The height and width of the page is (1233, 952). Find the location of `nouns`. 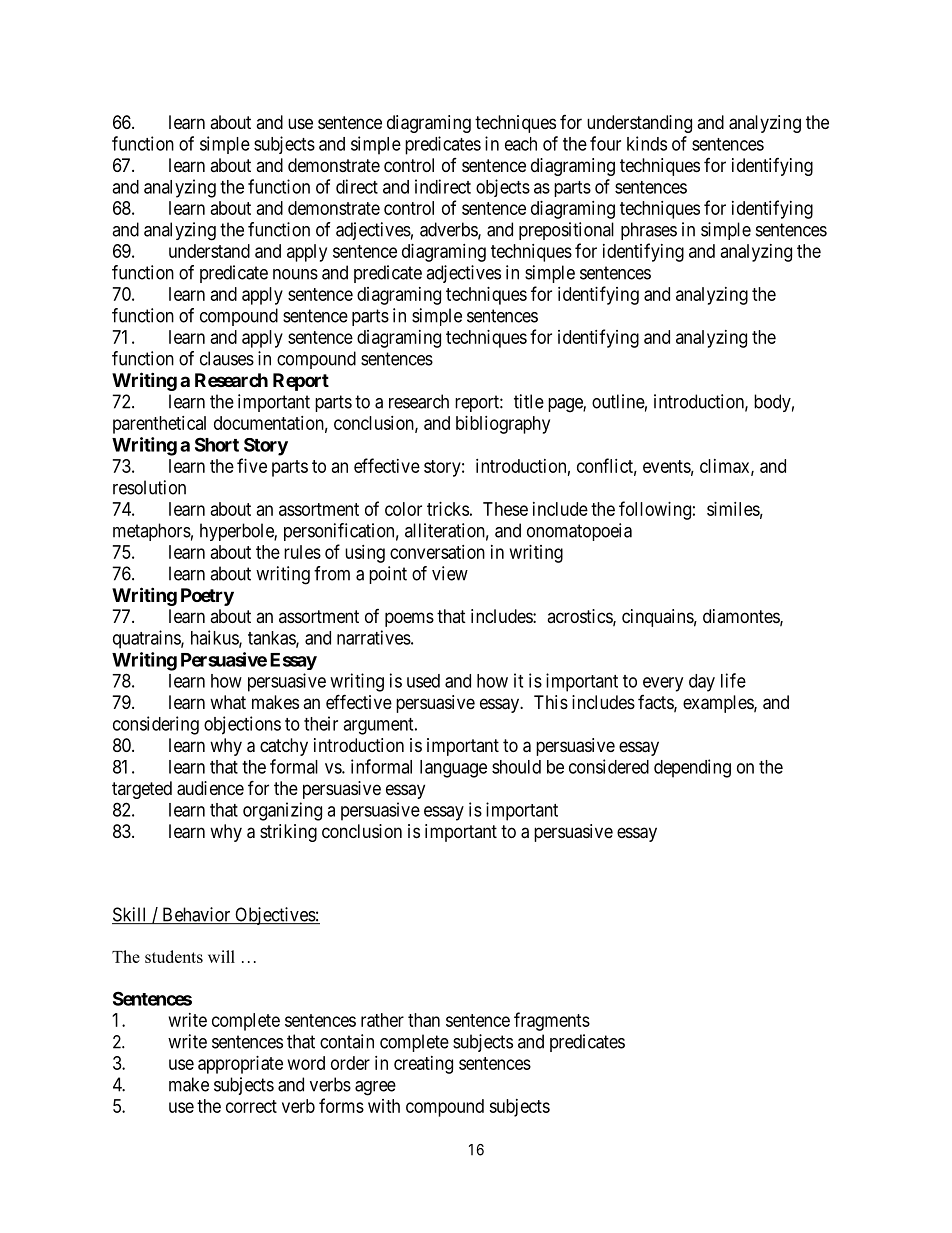

nouns is located at coordinates (295, 274).
